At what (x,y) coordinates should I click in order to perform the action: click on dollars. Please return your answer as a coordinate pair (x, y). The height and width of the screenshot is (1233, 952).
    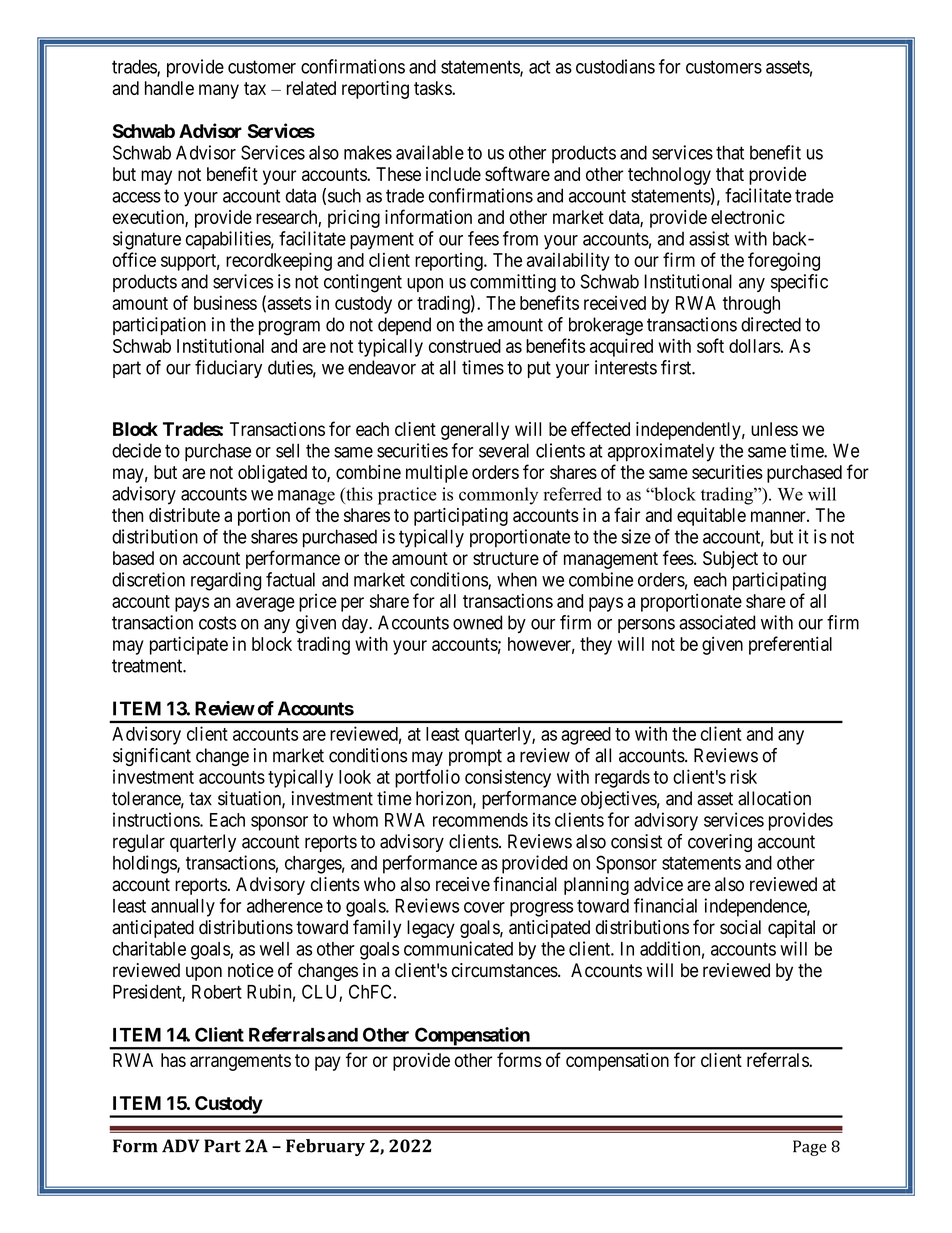
    Looking at the image, I should click on (754, 346).
